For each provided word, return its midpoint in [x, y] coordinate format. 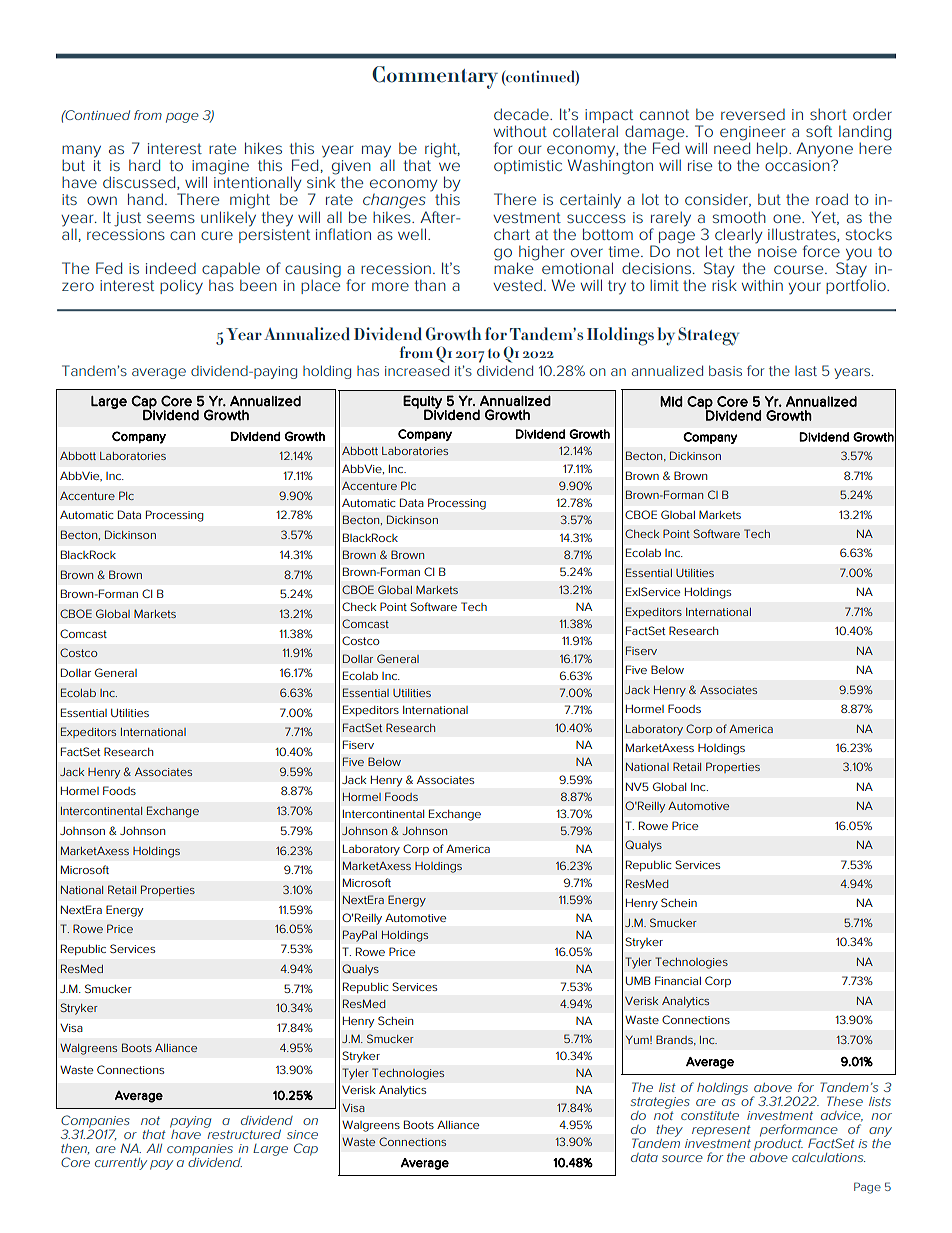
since [302, 1134]
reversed [753, 114]
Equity [422, 403]
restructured [243, 1133]
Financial [678, 980]
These [845, 1101]
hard [144, 165]
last [806, 371]
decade [522, 114]
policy [181, 287]
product [778, 1143]
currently [121, 1164]
